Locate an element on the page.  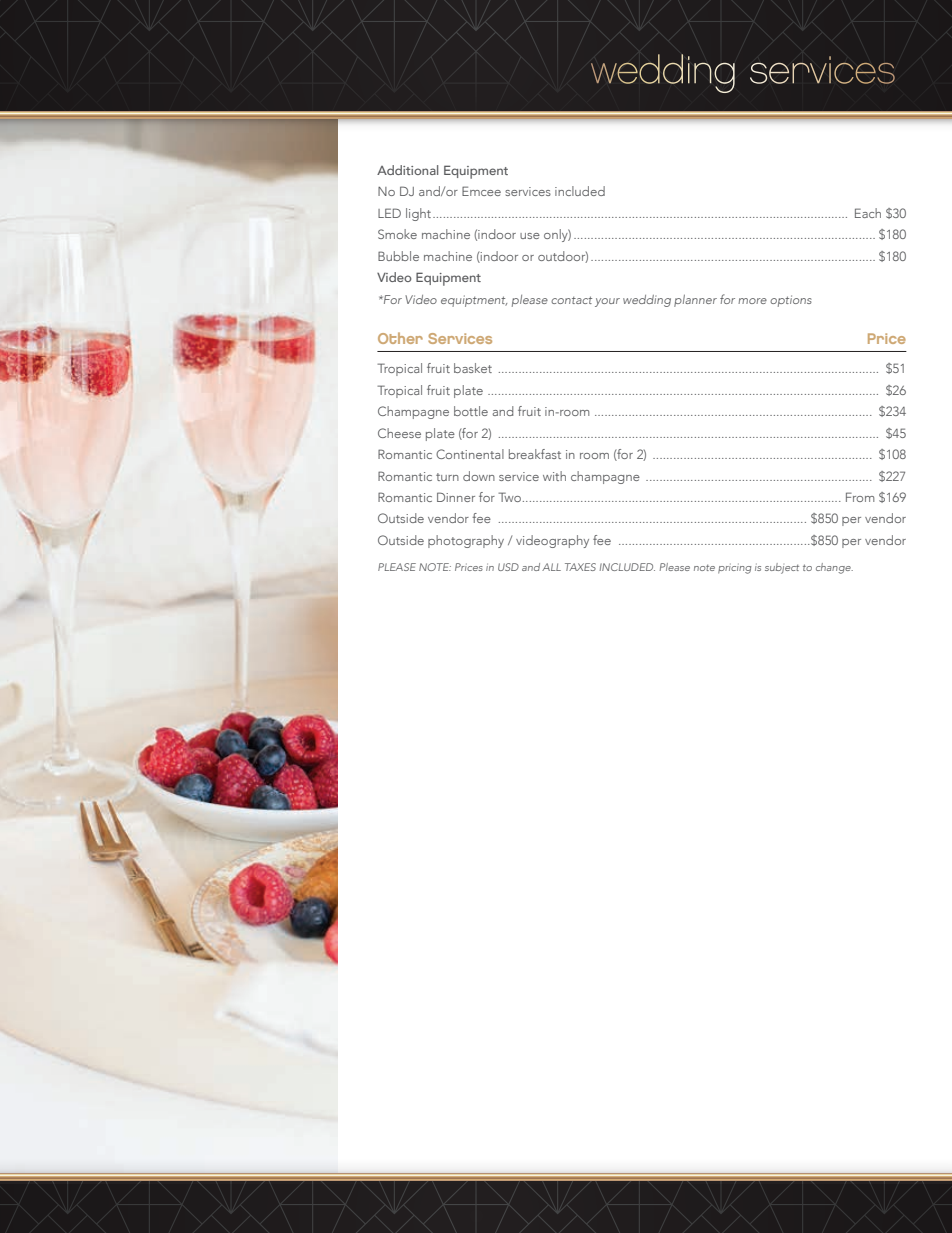
use is located at coordinates (530, 236).
